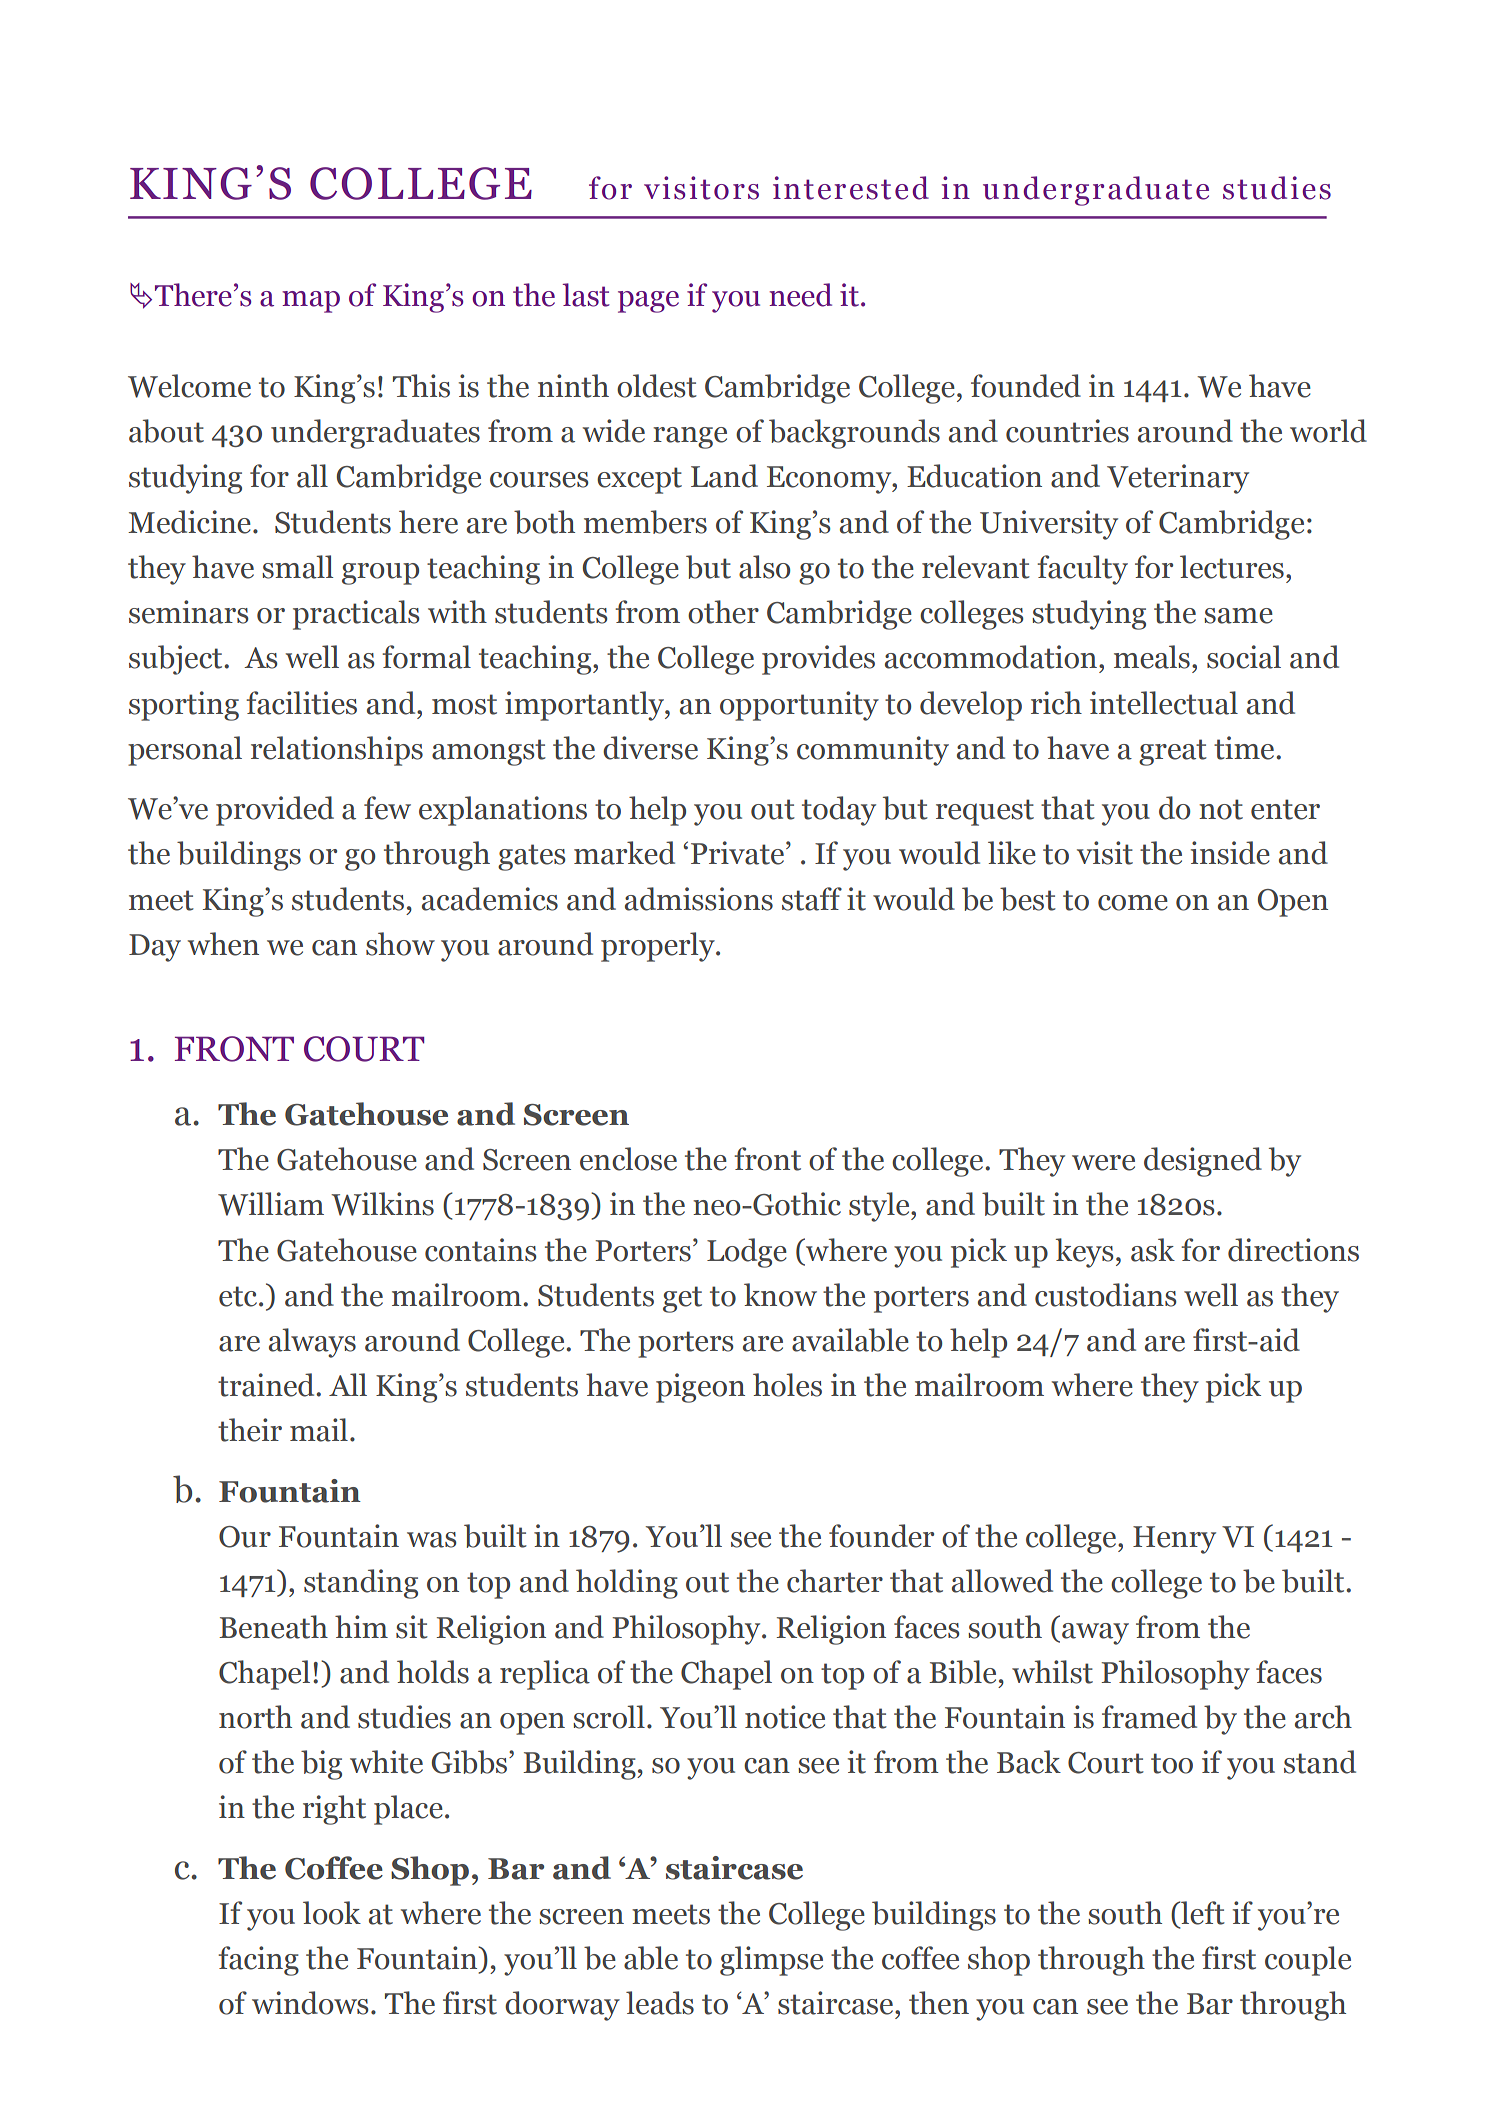  What do you see at coordinates (1026, 386) in the page?
I see `founded` at bounding box center [1026, 386].
